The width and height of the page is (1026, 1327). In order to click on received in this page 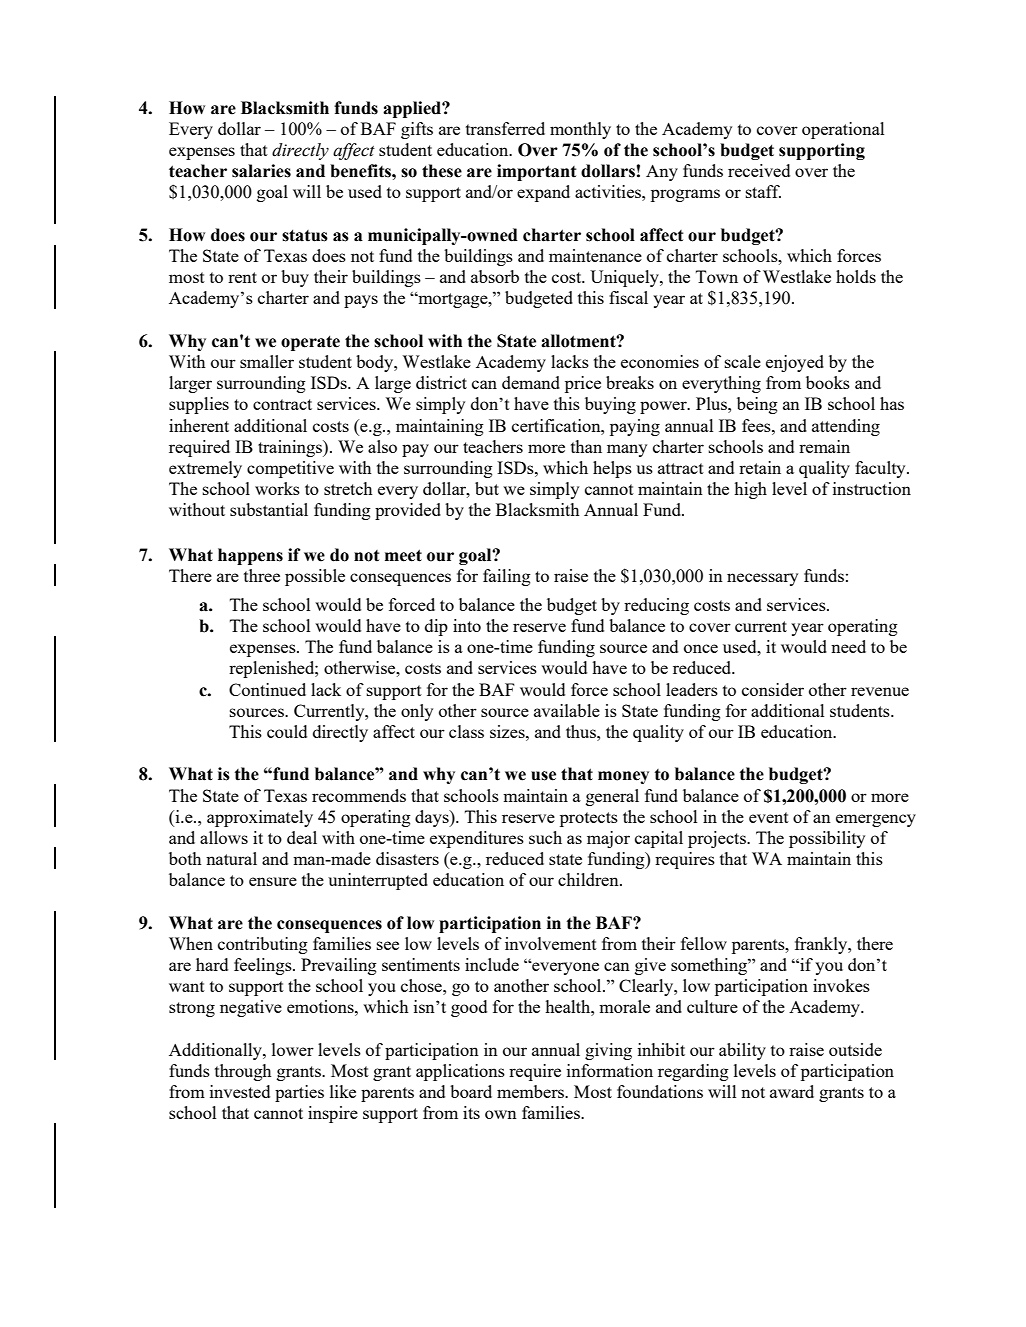, I will do `click(759, 170)`.
